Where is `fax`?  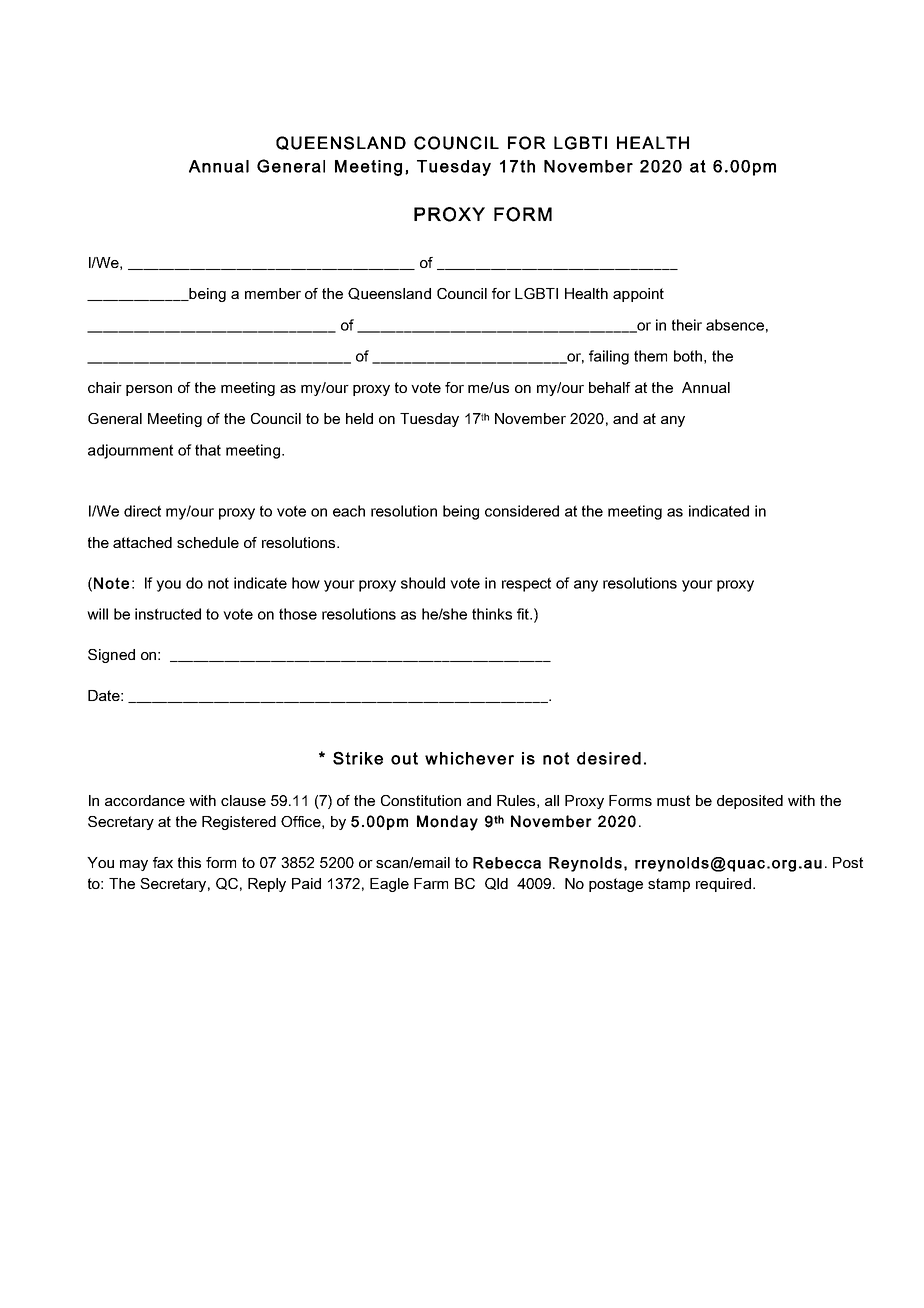
fax is located at coordinates (163, 862).
